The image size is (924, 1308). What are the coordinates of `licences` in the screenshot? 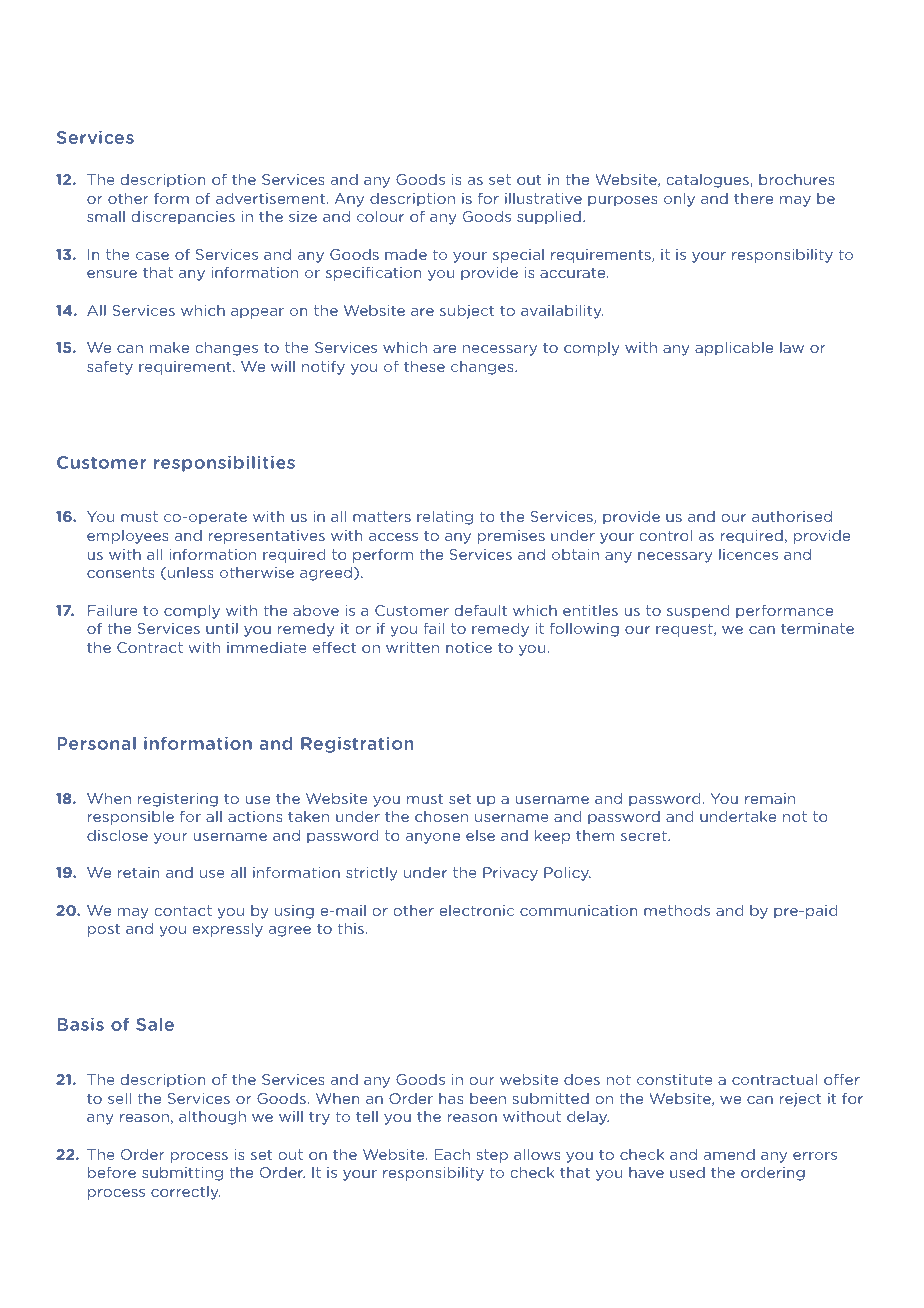 It's located at (748, 554).
